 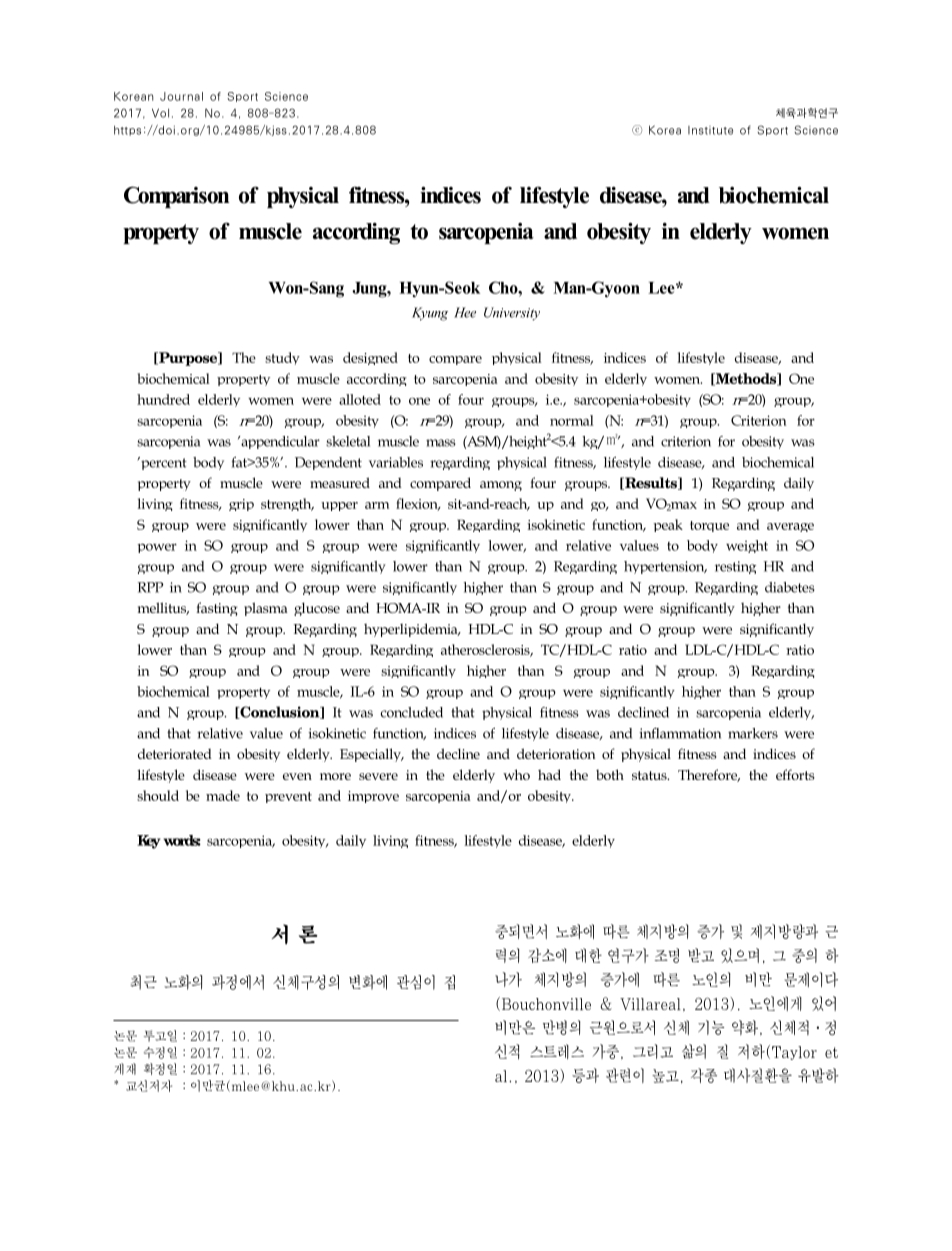 What do you see at coordinates (465, 312) in the screenshot?
I see `Hee` at bounding box center [465, 312].
